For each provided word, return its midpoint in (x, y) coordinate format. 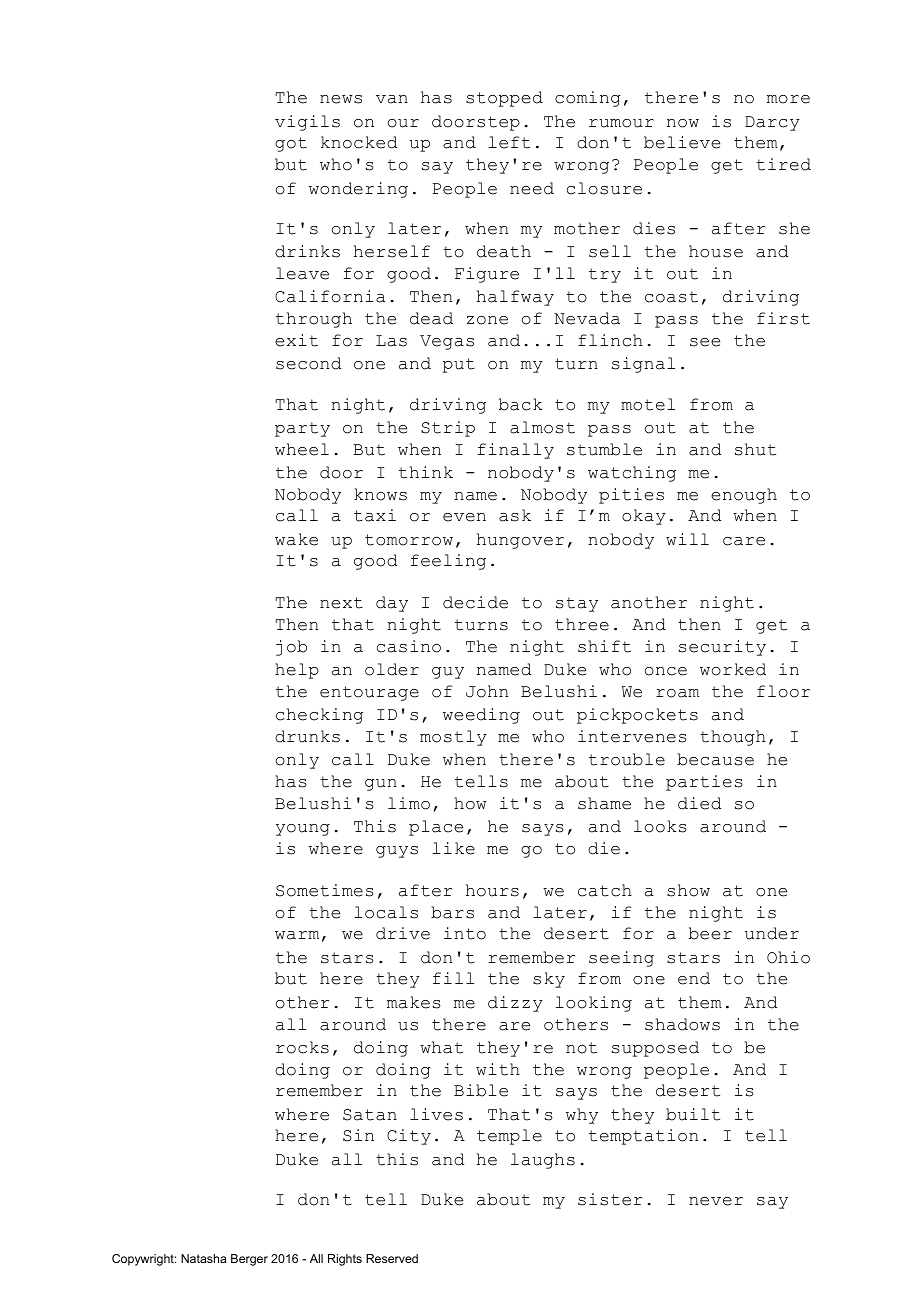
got (291, 144)
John (487, 691)
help (297, 671)
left (509, 142)
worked (733, 669)
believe (682, 142)
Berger (249, 1260)
